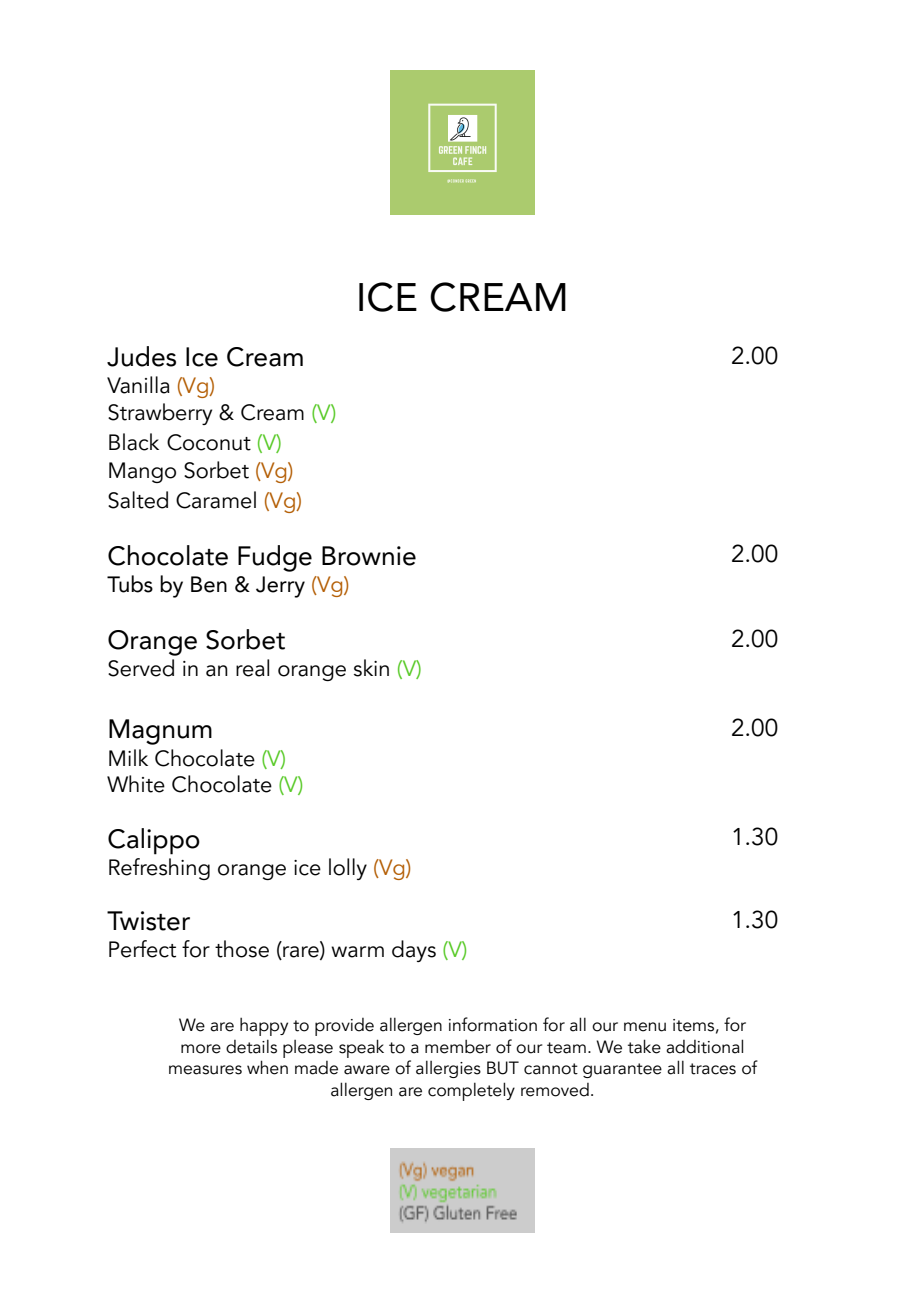 This screenshot has width=924, height=1315. I want to click on Fudge, so click(275, 558).
